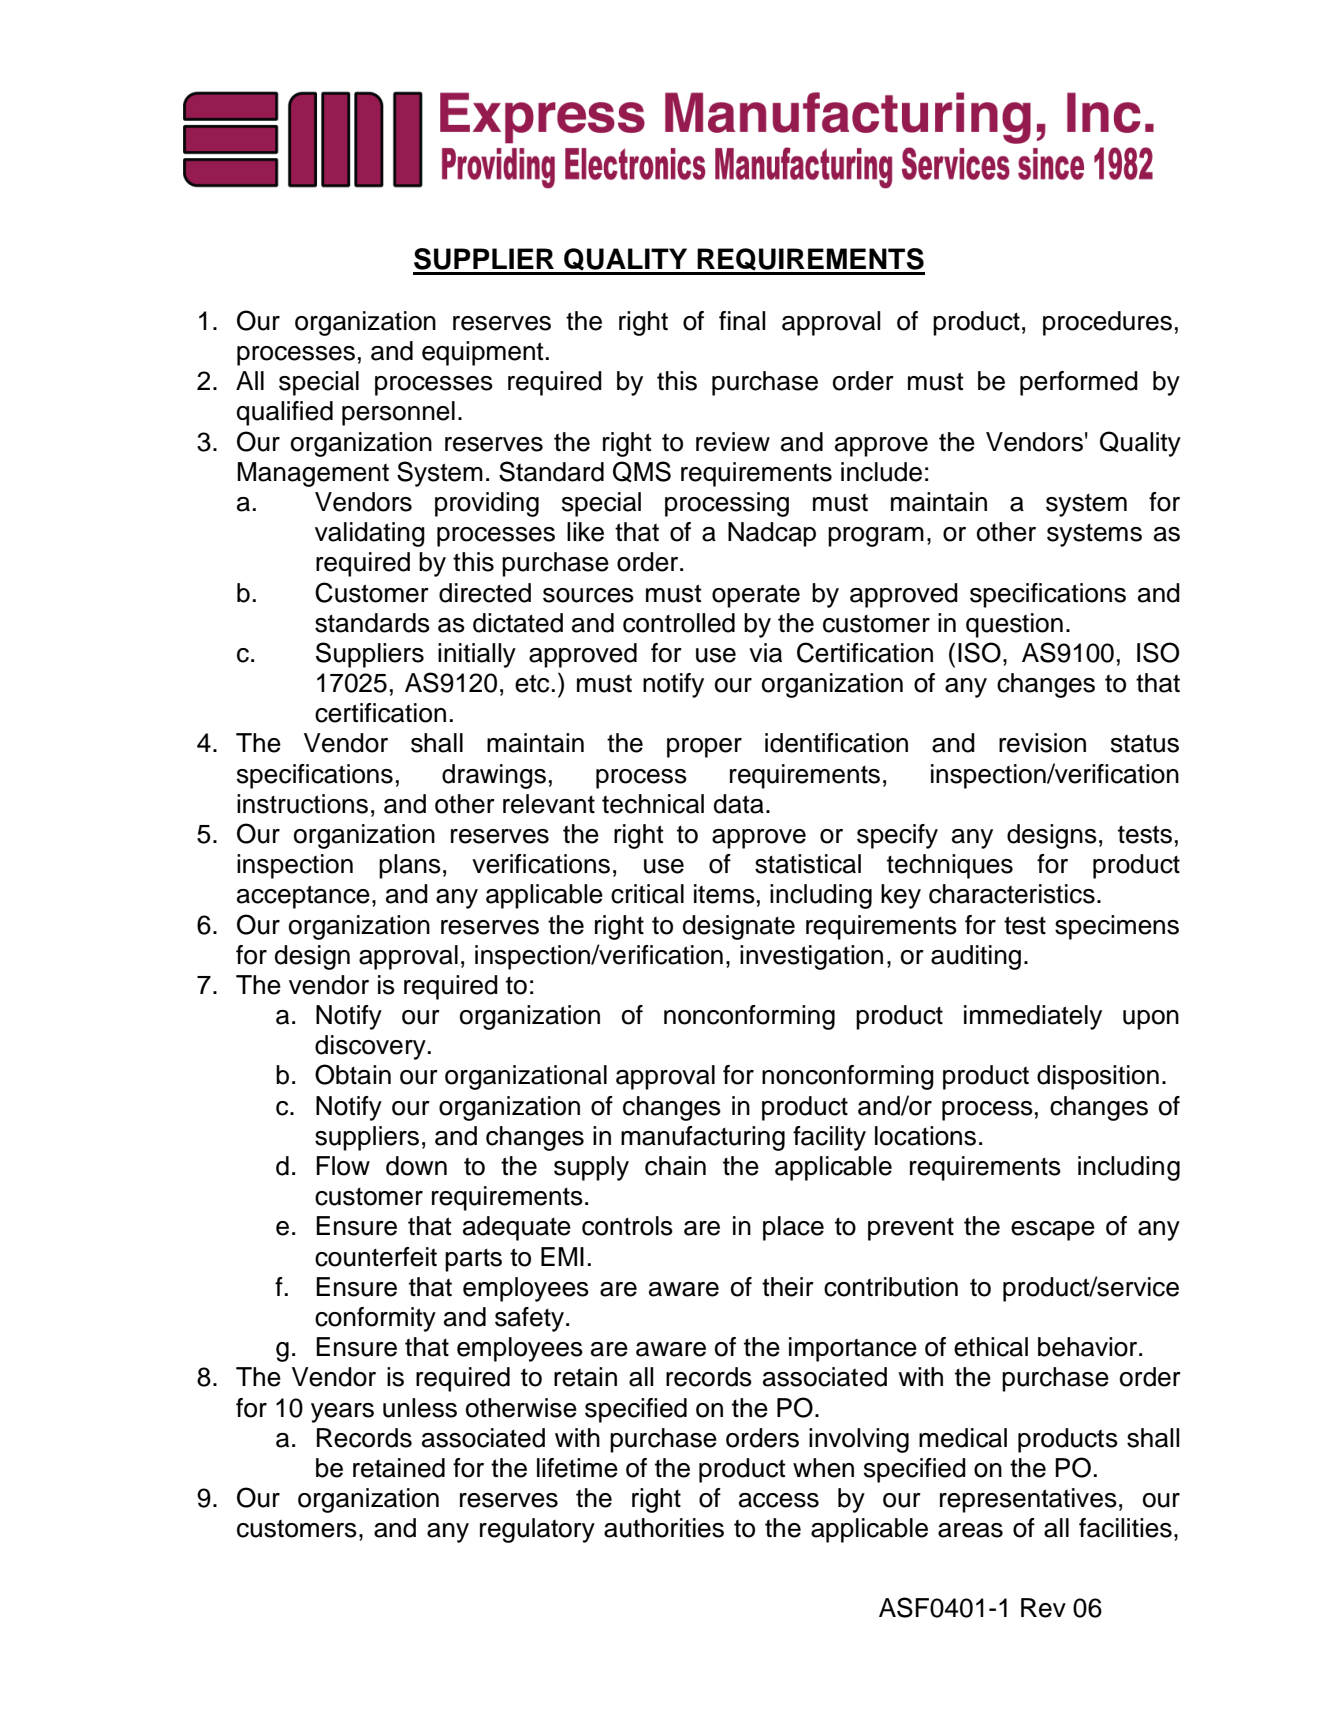  I want to click on Obtain, so click(353, 1074).
